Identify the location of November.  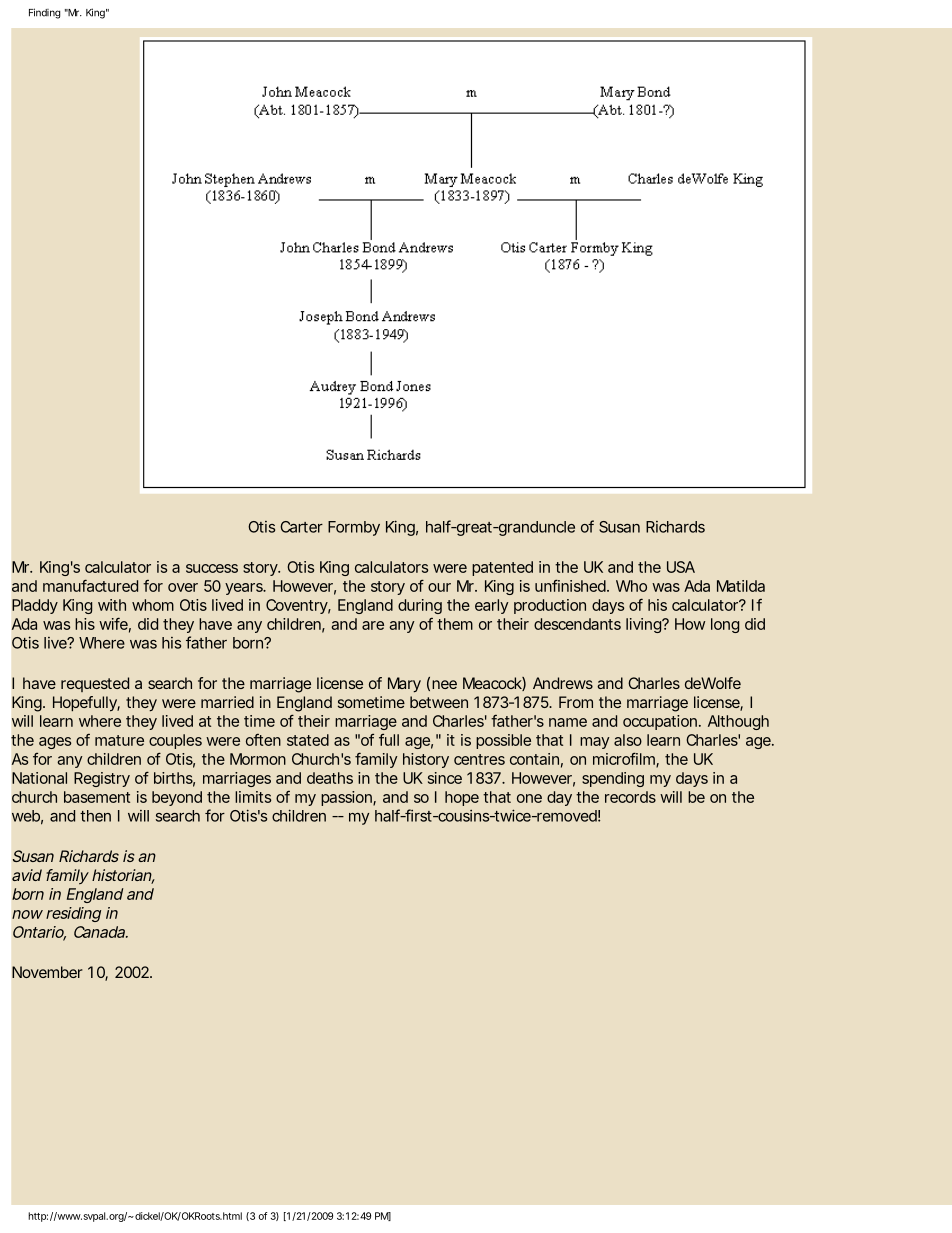
(47, 972).
